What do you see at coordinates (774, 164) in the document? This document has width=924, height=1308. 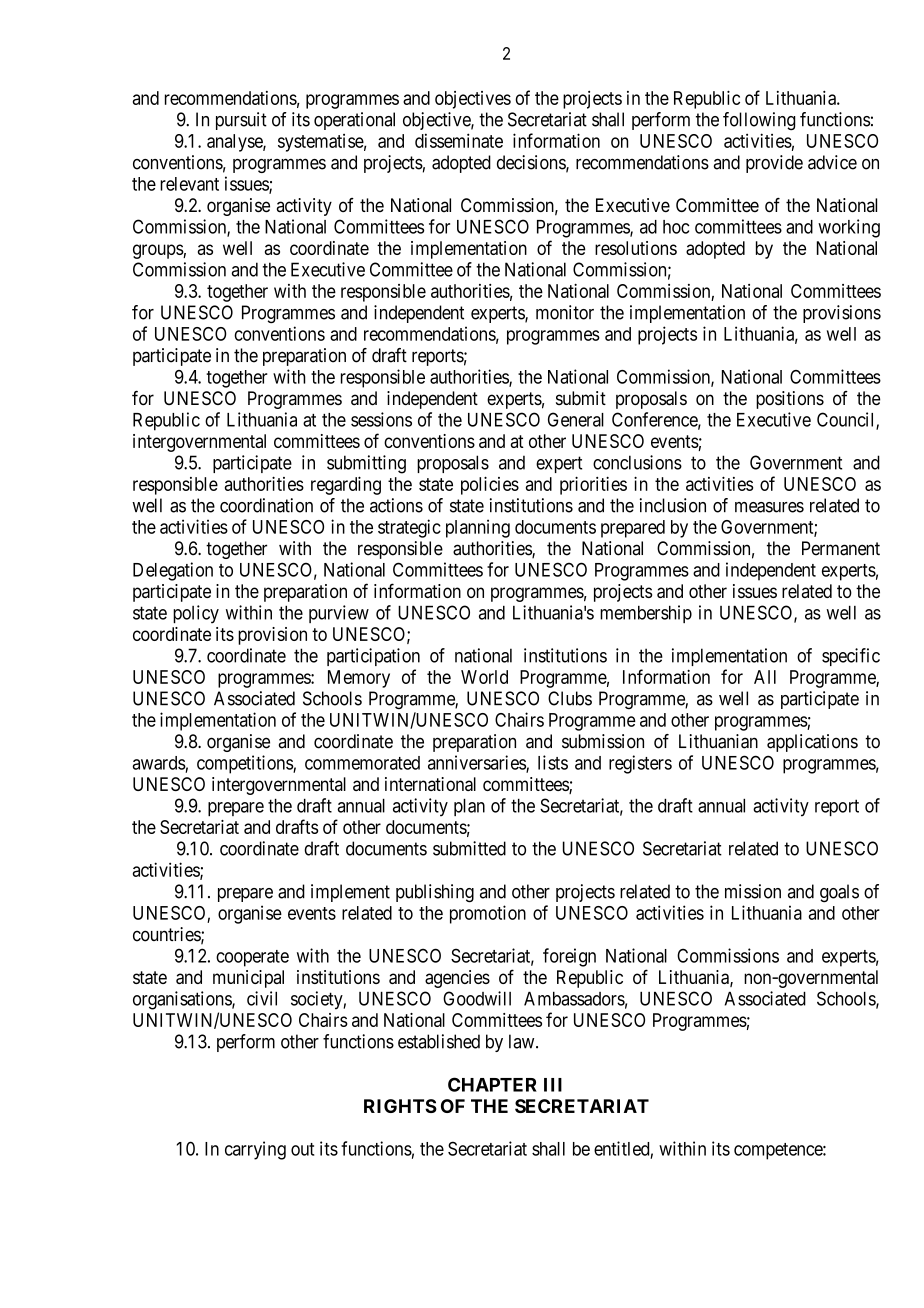 I see `provide` at bounding box center [774, 164].
